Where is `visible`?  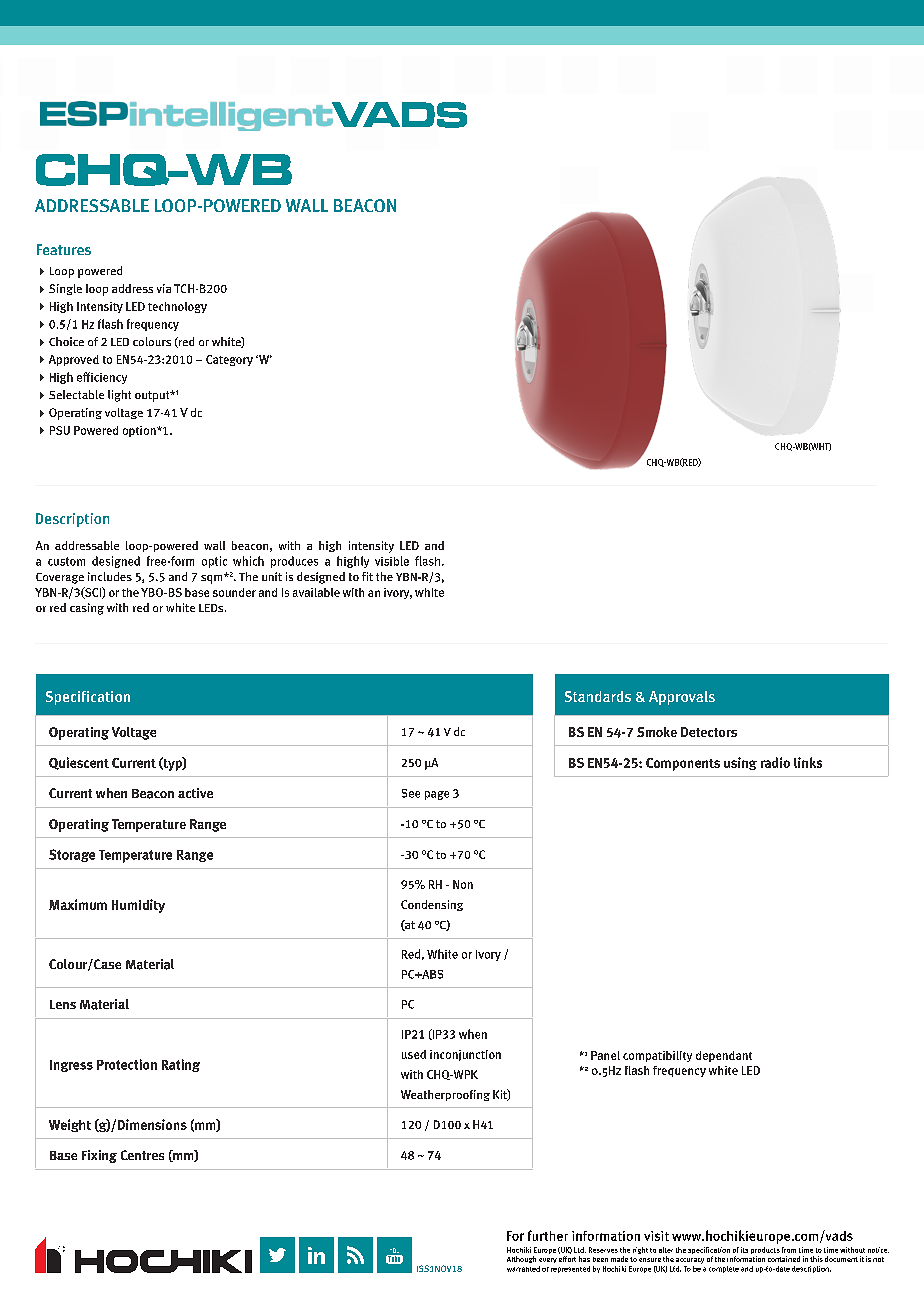
visible is located at coordinates (392, 561).
